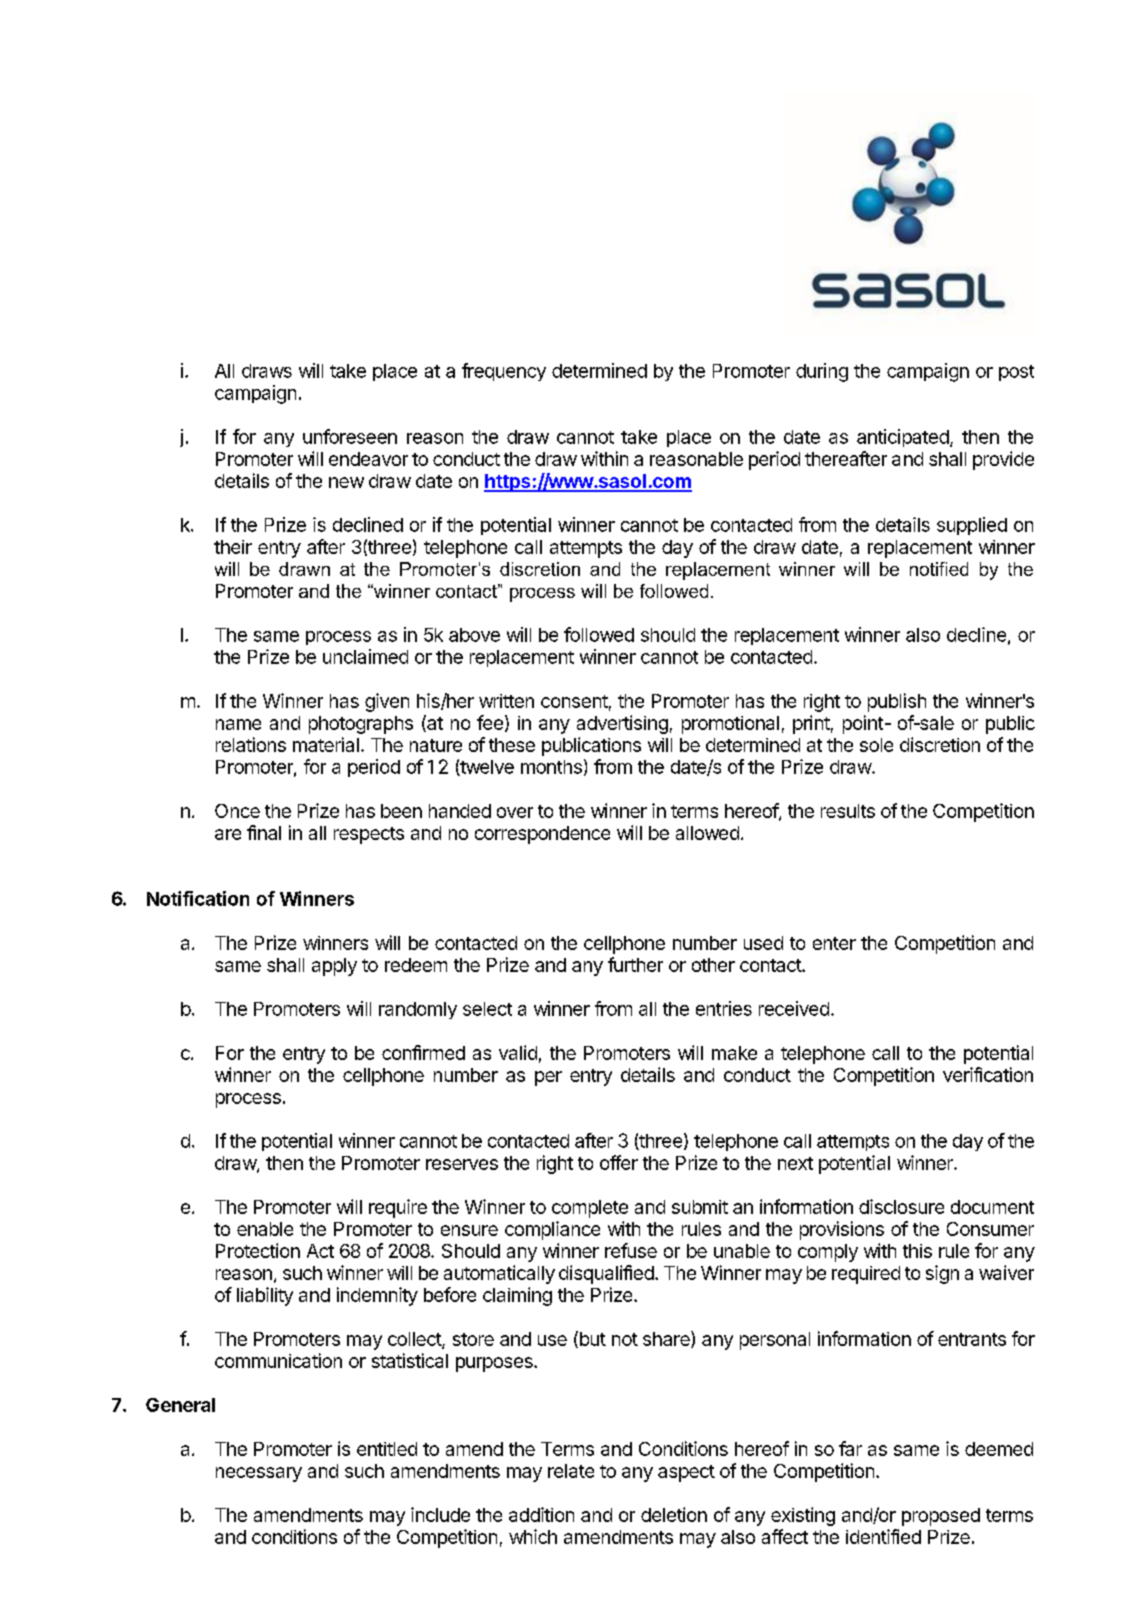  I want to click on consent, so click(574, 701).
